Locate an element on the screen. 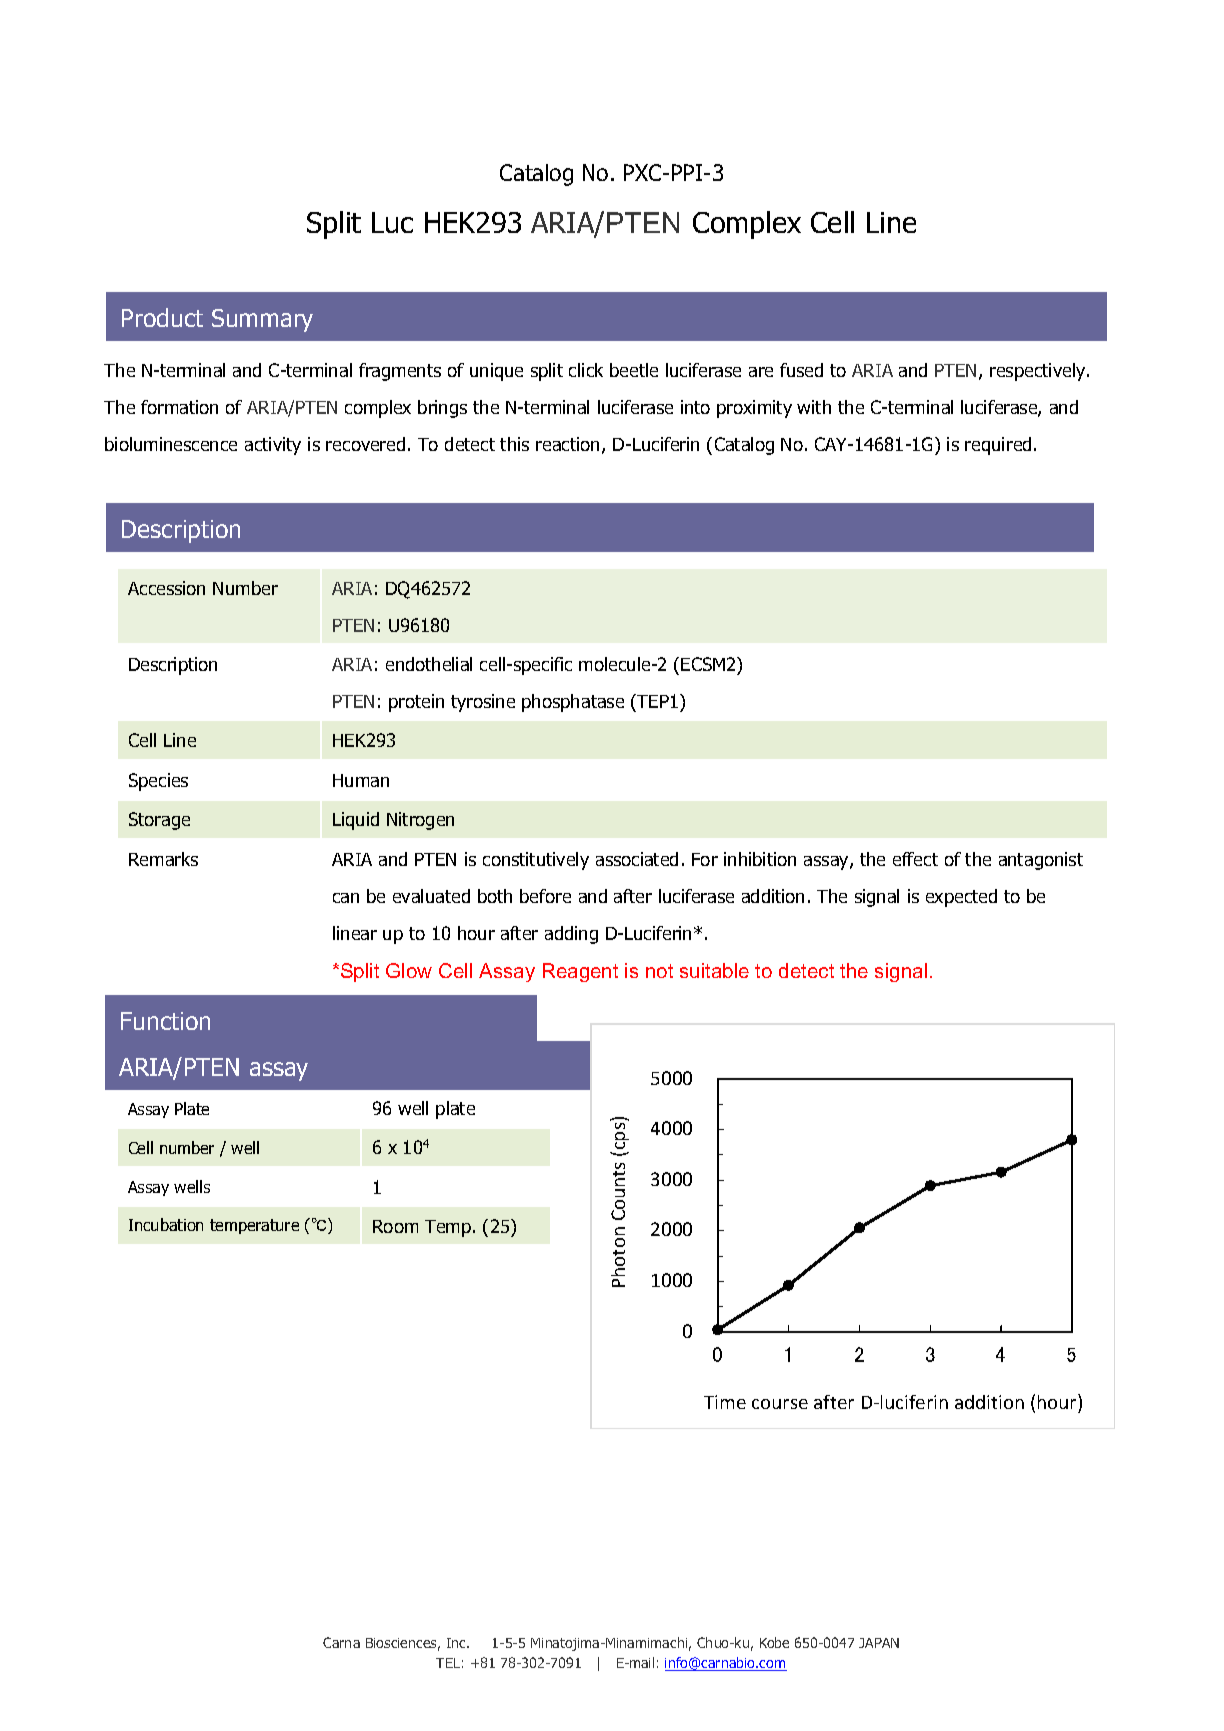 This screenshot has height=1731, width=1224. click is located at coordinates (586, 370).
